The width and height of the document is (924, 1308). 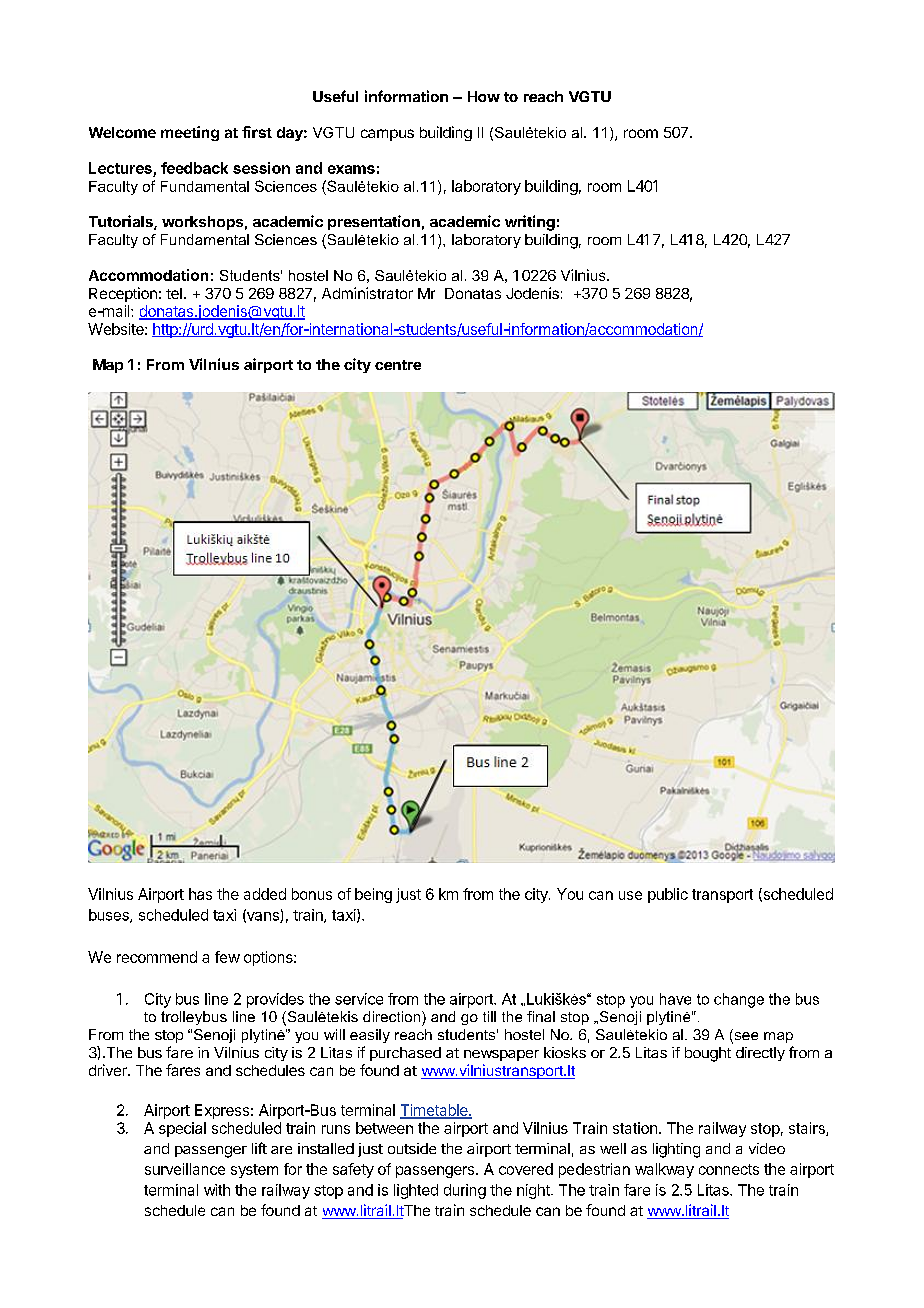 What do you see at coordinates (530, 223) in the document?
I see `writing` at bounding box center [530, 223].
